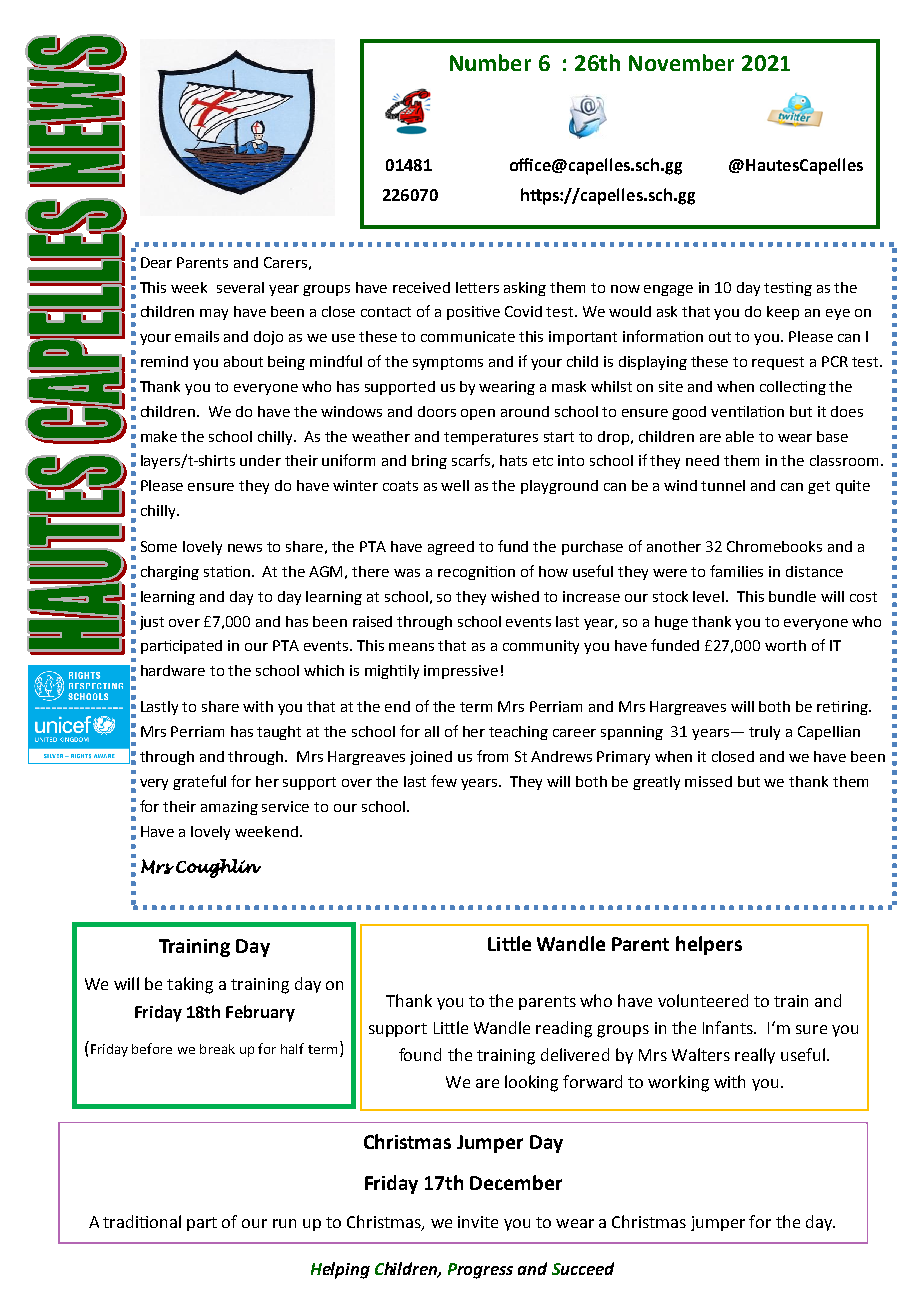 This screenshot has height=1308, width=924. What do you see at coordinates (156, 262) in the screenshot?
I see `Dear` at bounding box center [156, 262].
